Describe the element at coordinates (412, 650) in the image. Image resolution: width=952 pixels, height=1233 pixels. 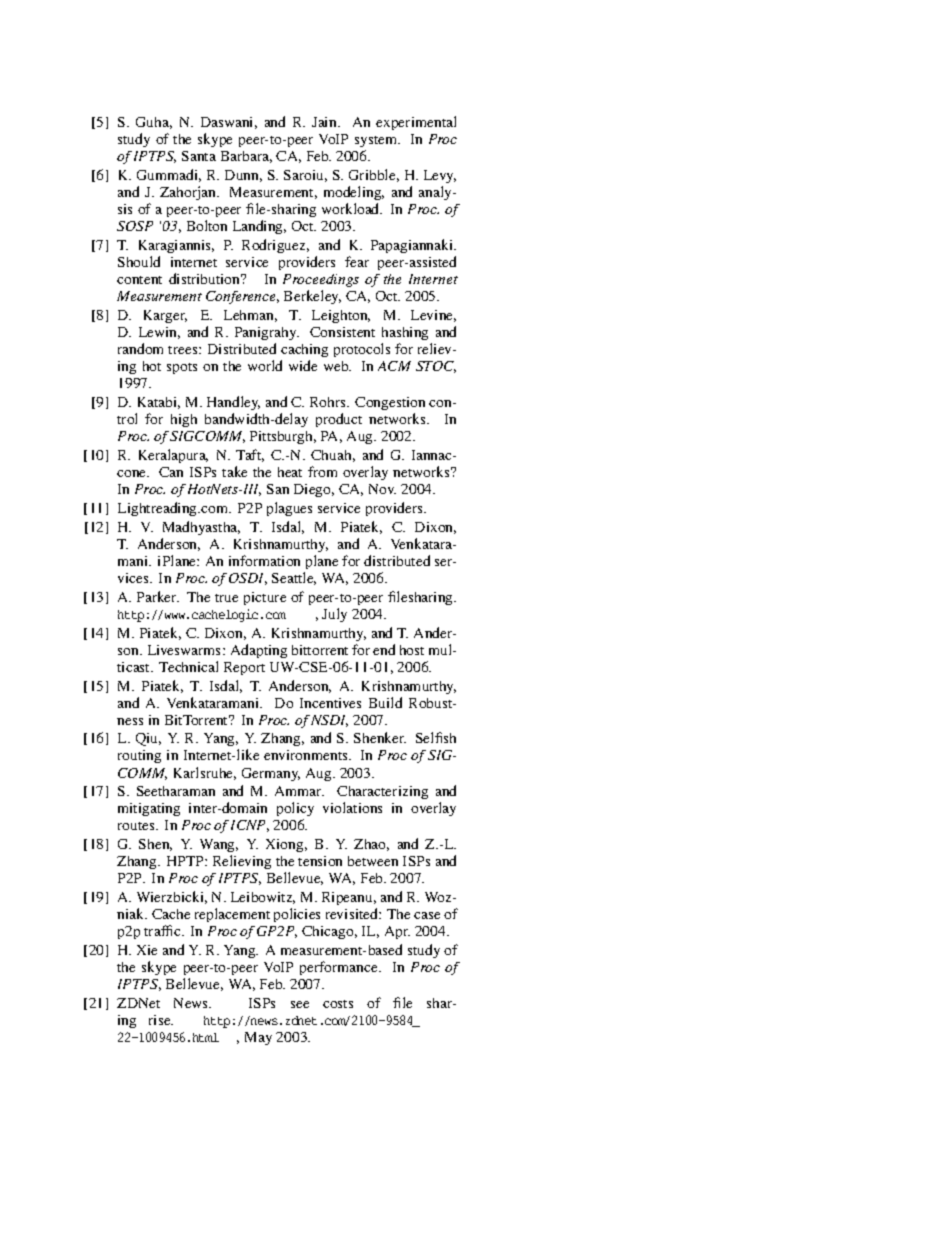
I see `host` at that location.
